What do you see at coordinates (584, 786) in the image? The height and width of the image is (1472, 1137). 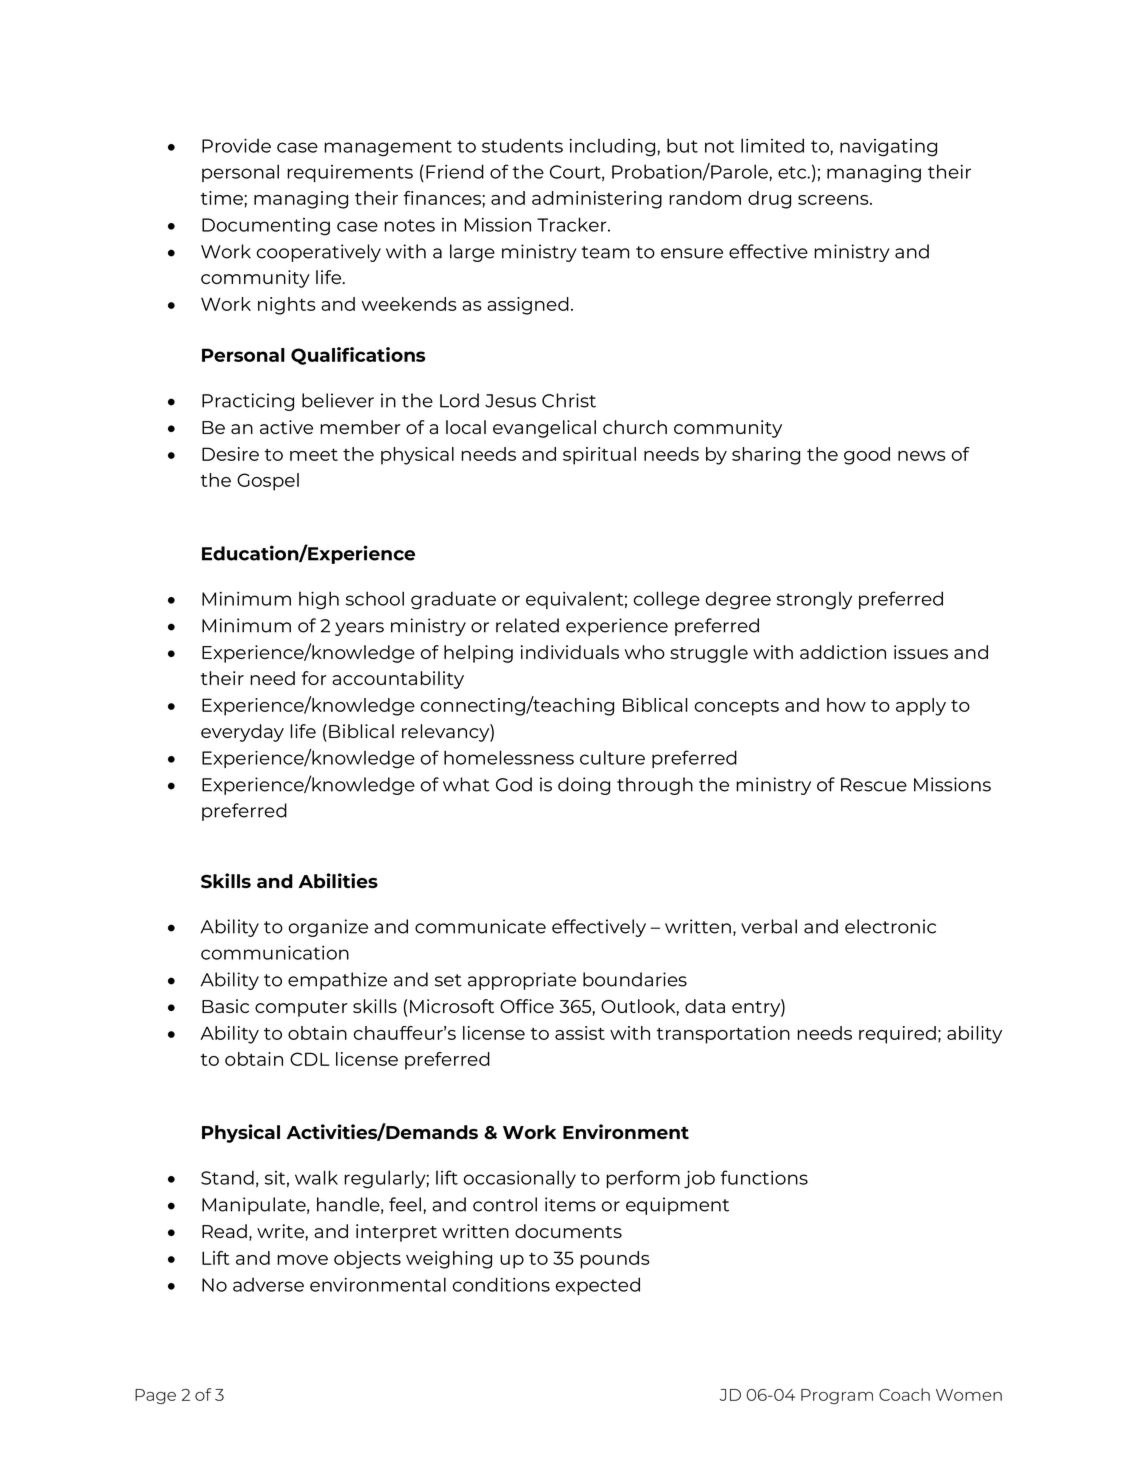 I see `doing` at bounding box center [584, 786].
